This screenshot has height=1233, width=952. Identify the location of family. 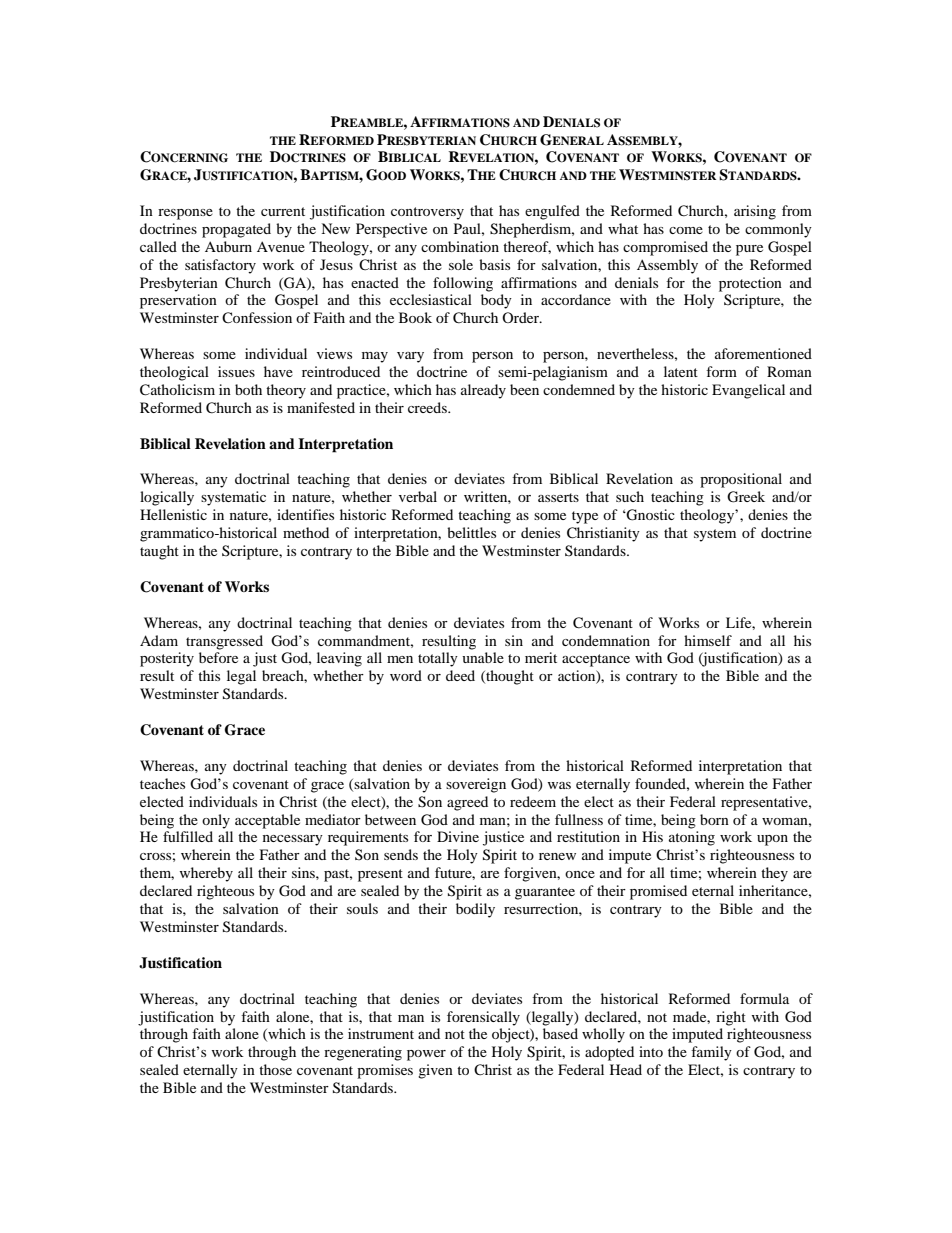
(711, 1053).
